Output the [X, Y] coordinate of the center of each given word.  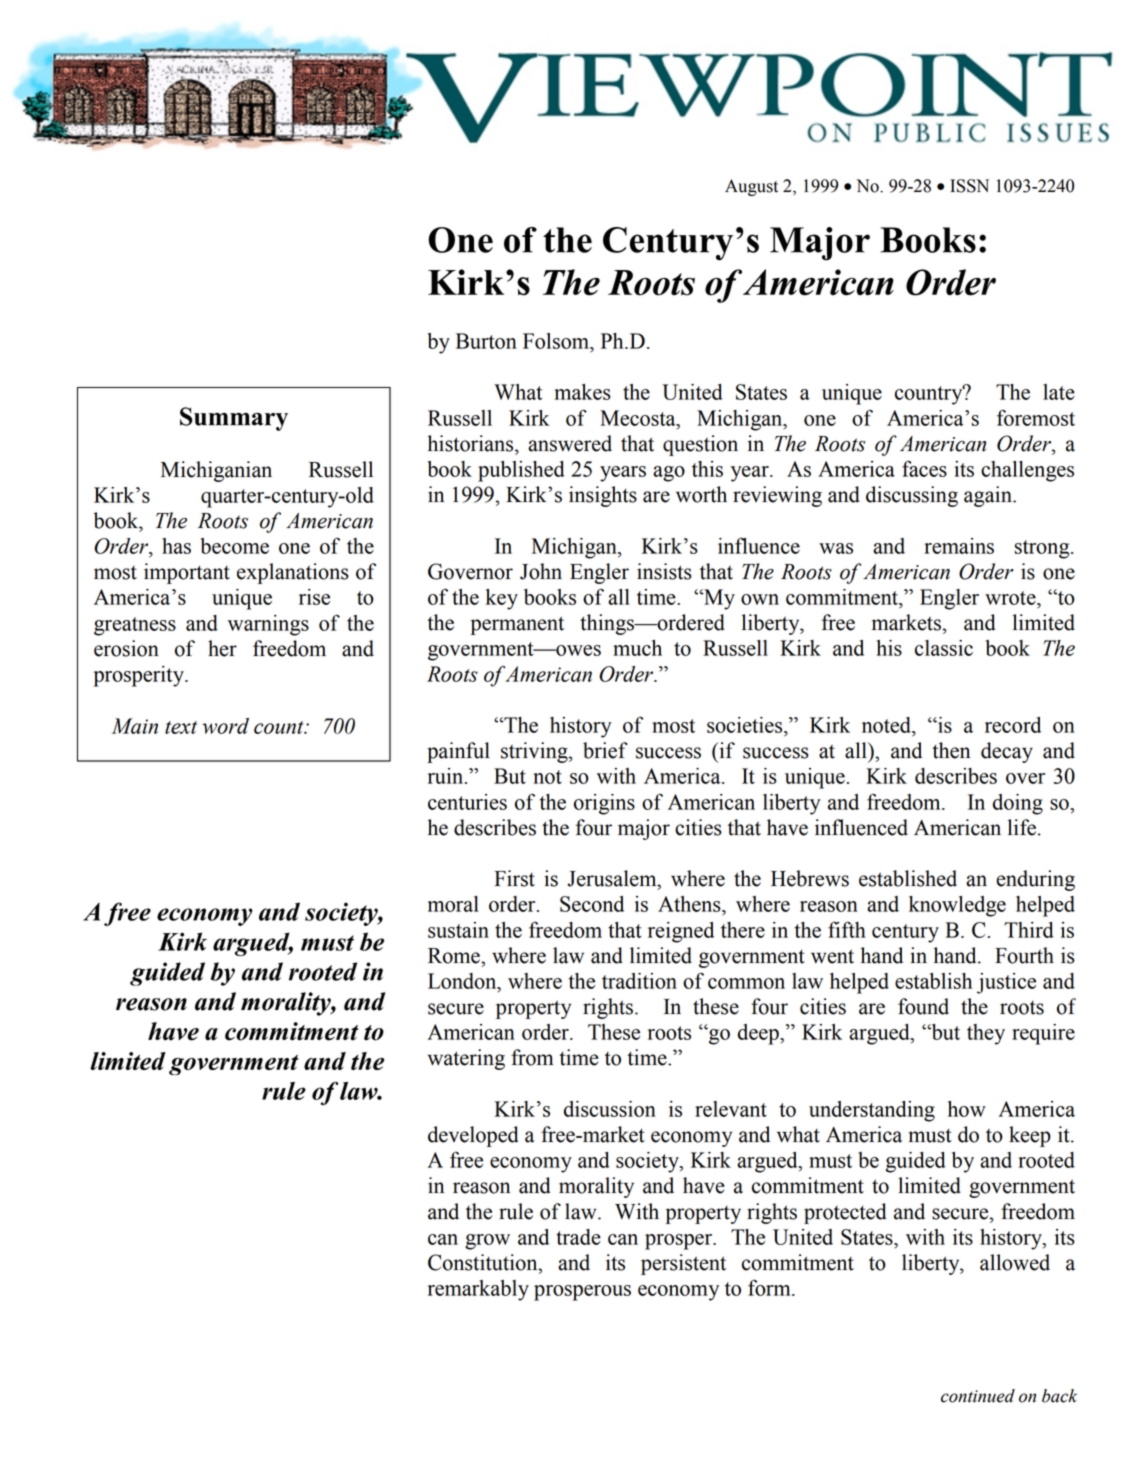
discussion [610, 1109]
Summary [234, 419]
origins [604, 804]
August [751, 187]
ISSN [969, 186]
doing [1018, 804]
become [235, 546]
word [225, 726]
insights [603, 496]
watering [466, 1059]
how [967, 1109]
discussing [912, 496]
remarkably [478, 1290]
